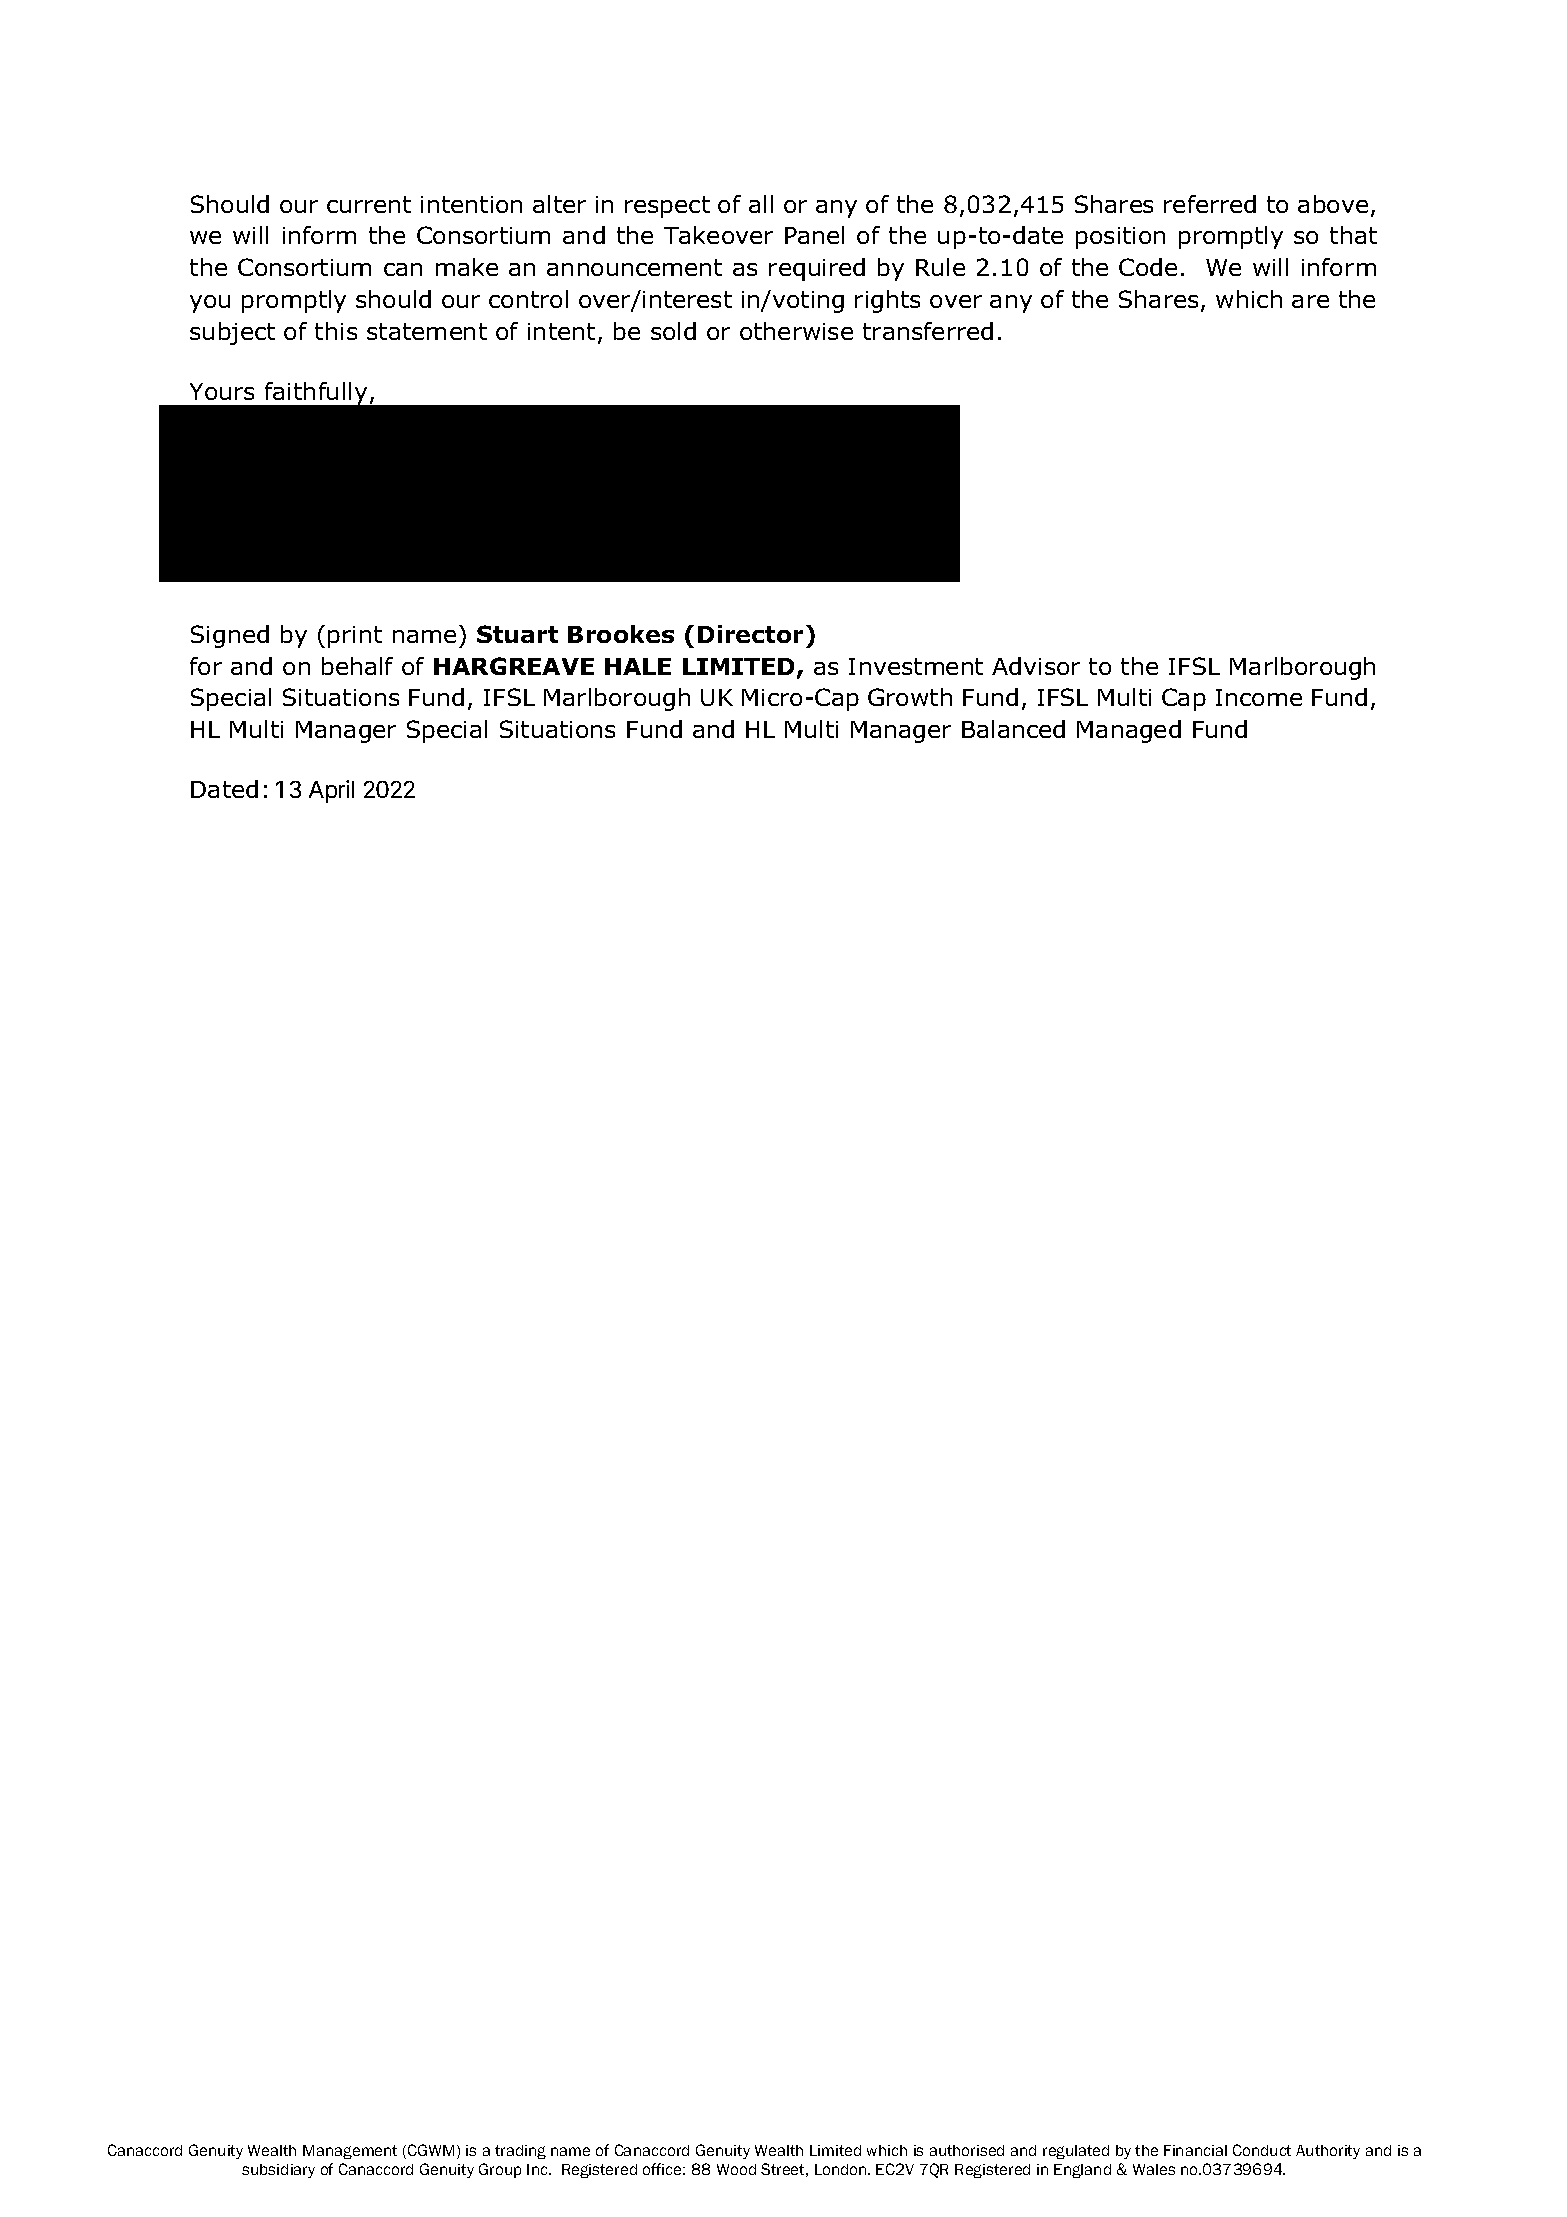 This image has height=2217, width=1567. Describe the element at coordinates (369, 204) in the image. I see `current` at that location.
